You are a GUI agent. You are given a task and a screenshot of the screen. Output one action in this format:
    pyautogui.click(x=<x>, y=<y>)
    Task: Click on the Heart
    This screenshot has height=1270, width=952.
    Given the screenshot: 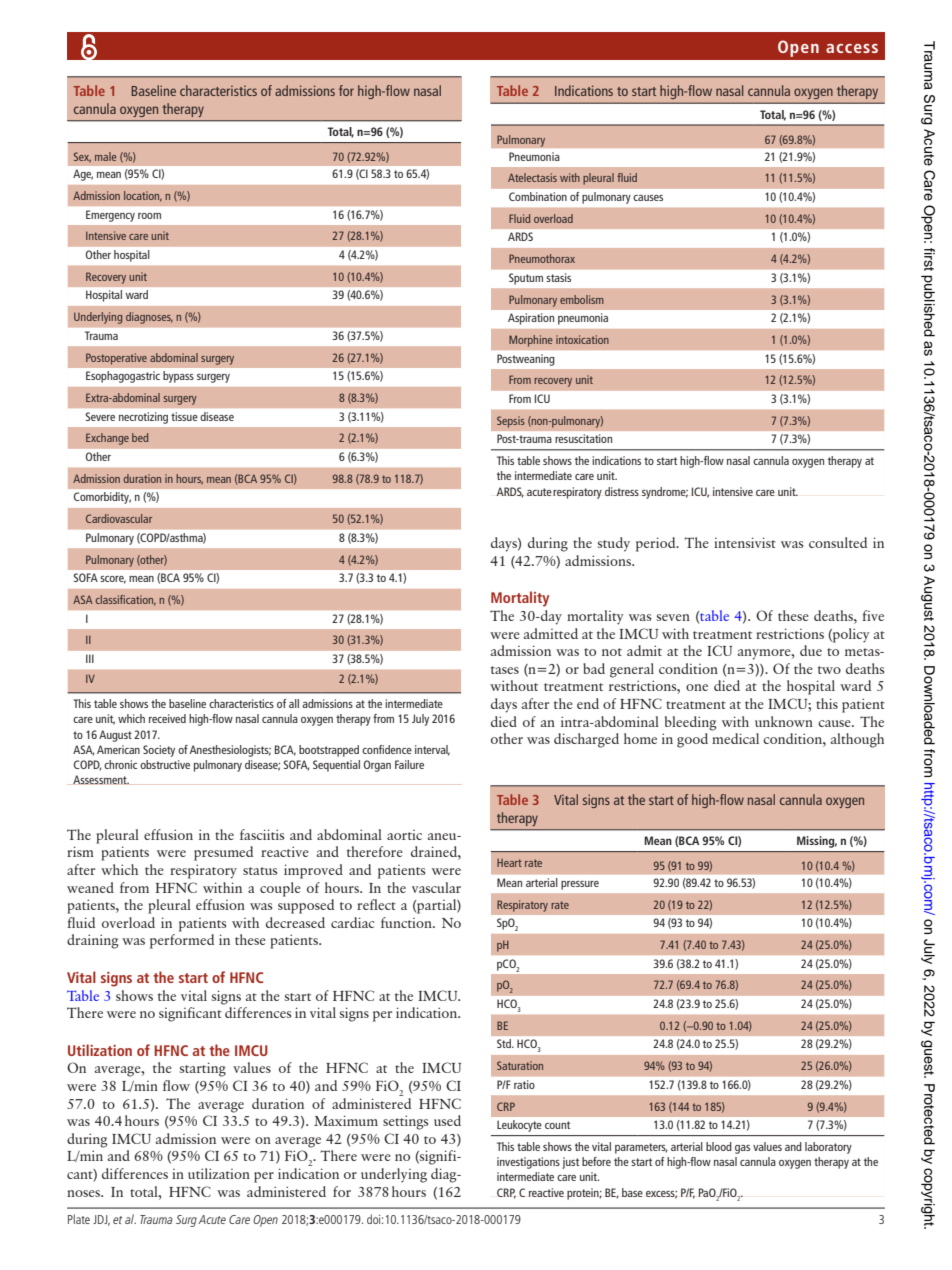 What is the action you would take?
    pyautogui.click(x=509, y=863)
